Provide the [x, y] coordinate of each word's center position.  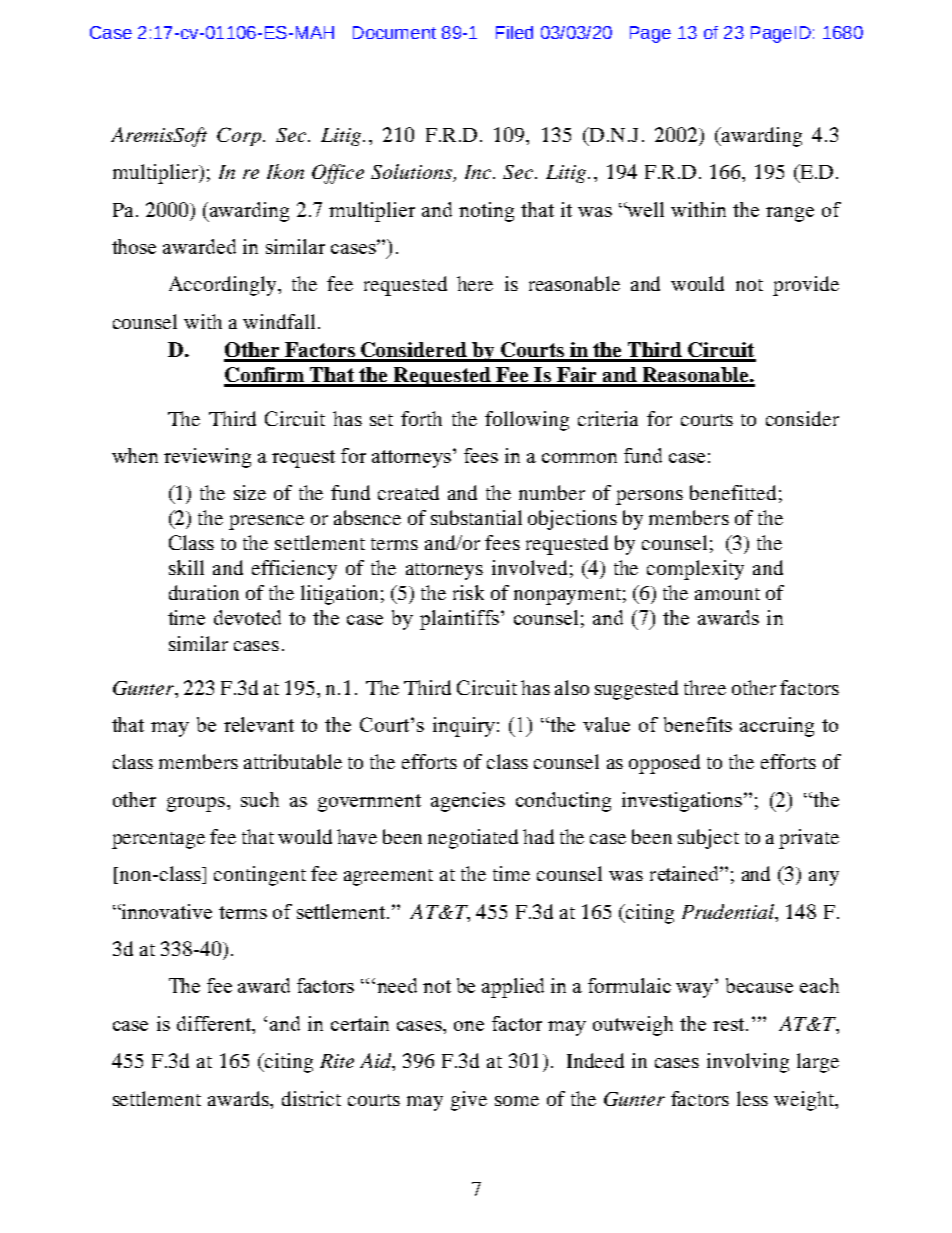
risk [468, 592]
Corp [239, 136]
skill [186, 567]
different [215, 1025]
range [790, 214]
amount [727, 594]
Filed [514, 32]
